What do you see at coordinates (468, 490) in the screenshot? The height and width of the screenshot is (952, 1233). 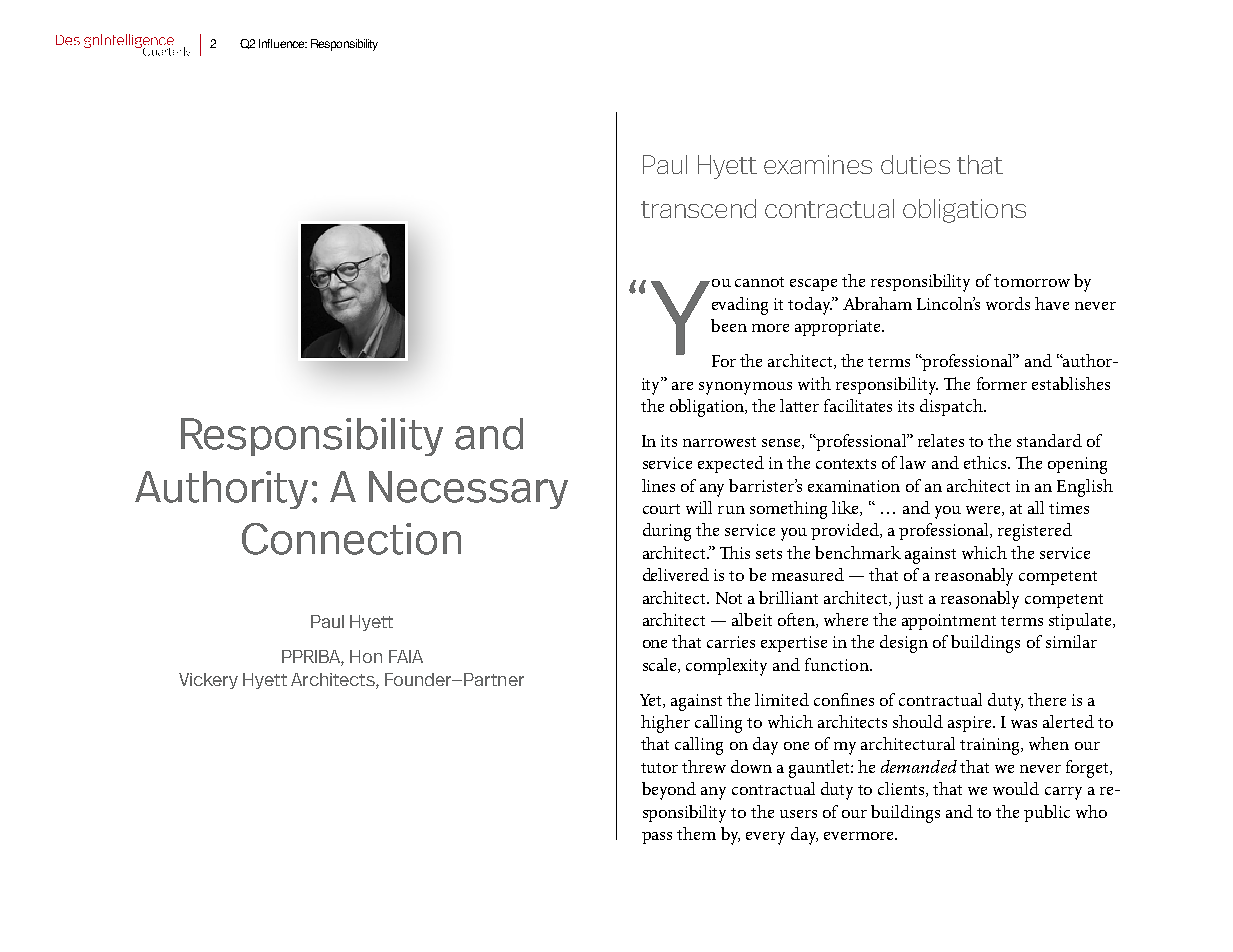 I see `Necessary` at bounding box center [468, 490].
